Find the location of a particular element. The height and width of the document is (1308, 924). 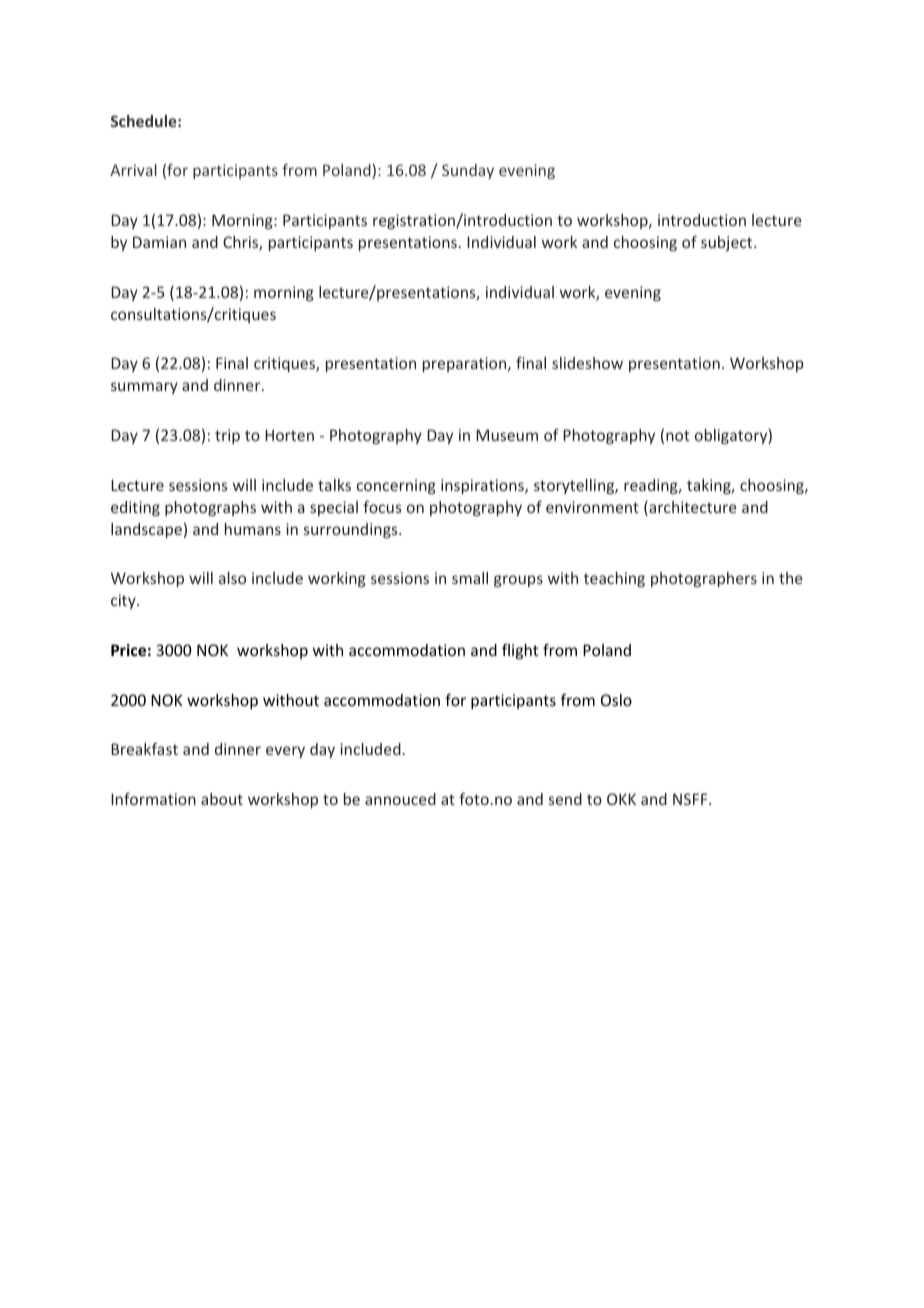

Oslo is located at coordinates (616, 700).
